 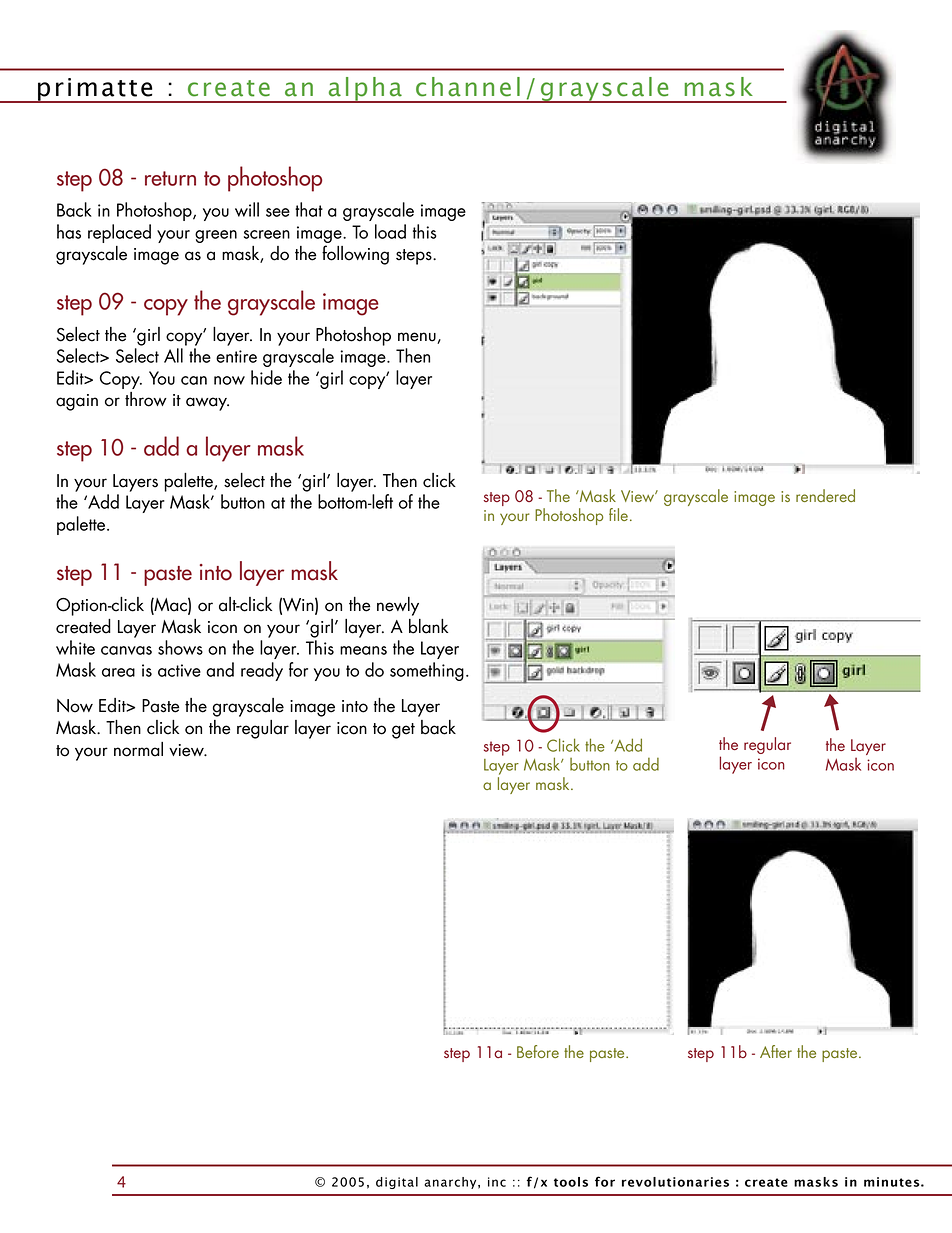 What do you see at coordinates (428, 626) in the page?
I see `blank` at bounding box center [428, 626].
